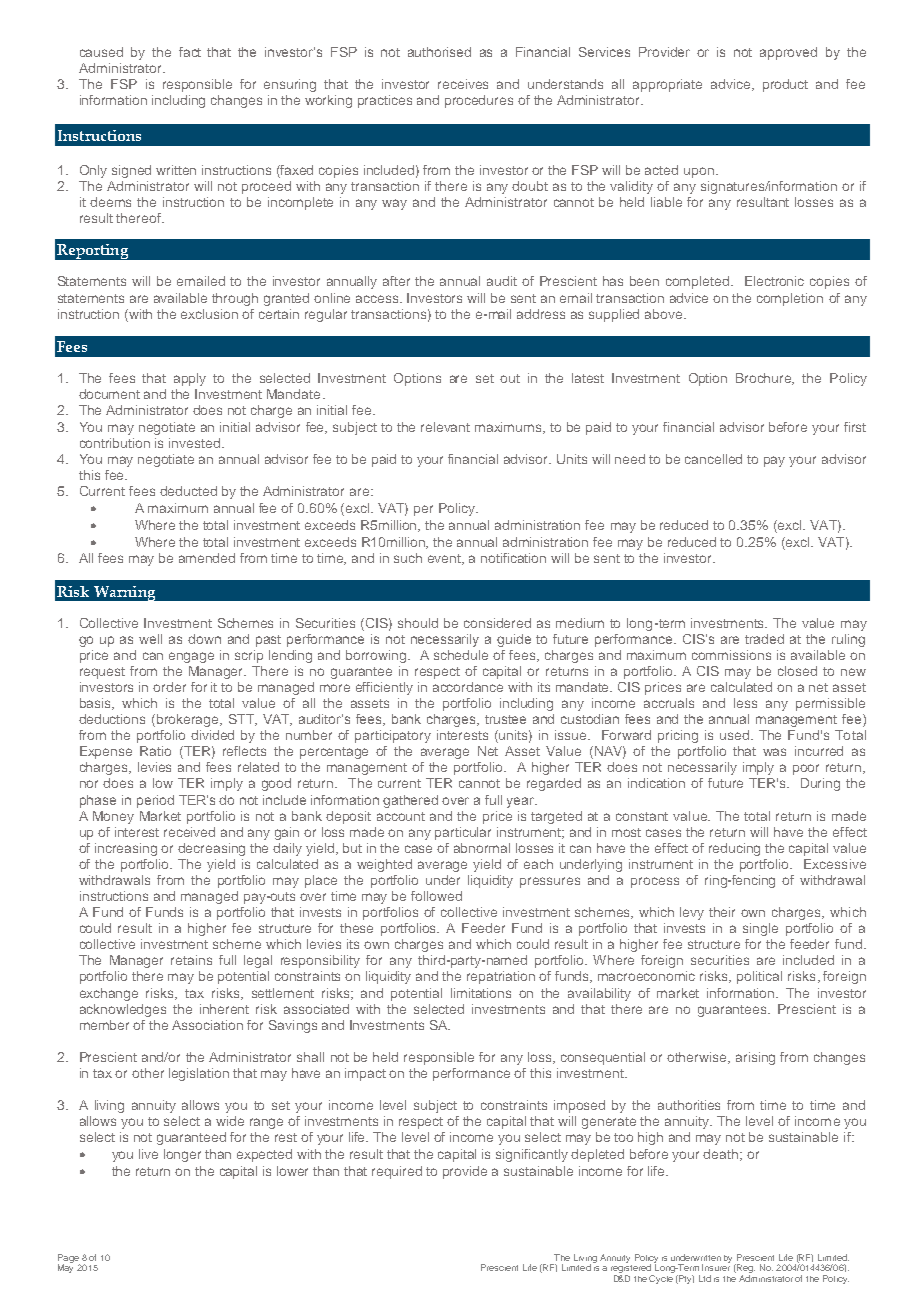  What do you see at coordinates (463, 84) in the page?
I see `receives` at bounding box center [463, 84].
